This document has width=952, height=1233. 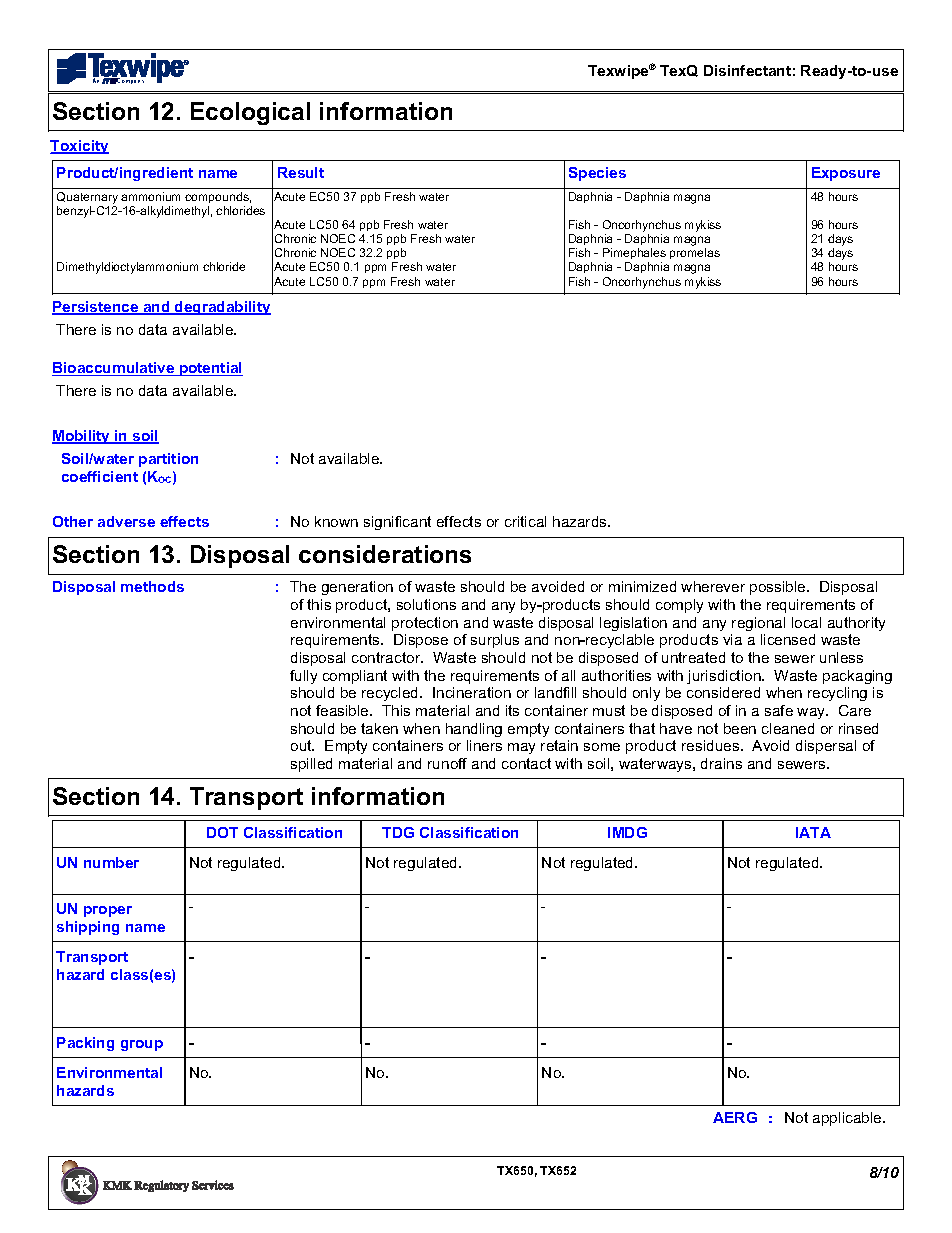 What do you see at coordinates (848, 1119) in the document?
I see `applicable` at bounding box center [848, 1119].
